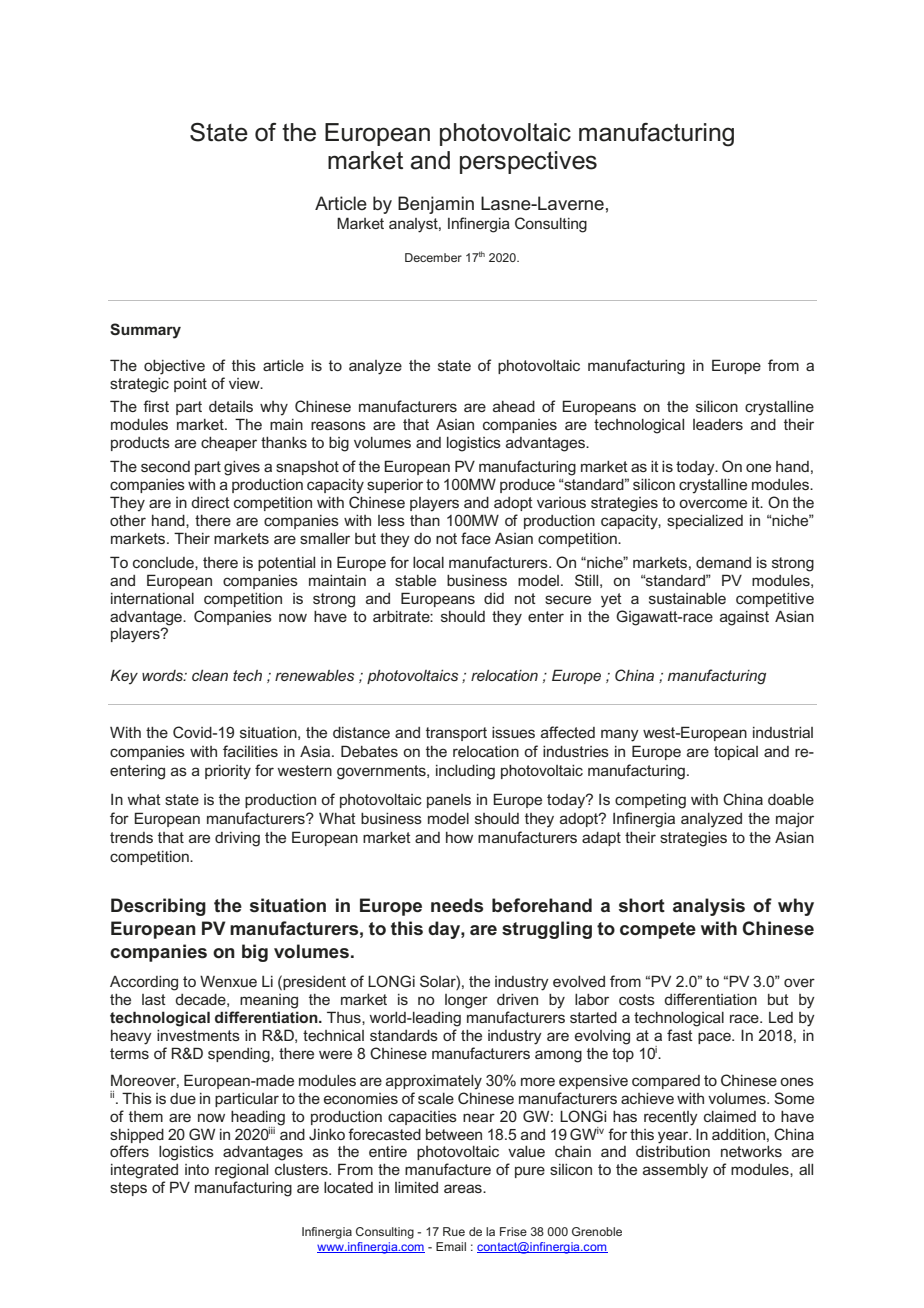 The image size is (924, 1308). What do you see at coordinates (210, 502) in the image?
I see `direct` at bounding box center [210, 502].
